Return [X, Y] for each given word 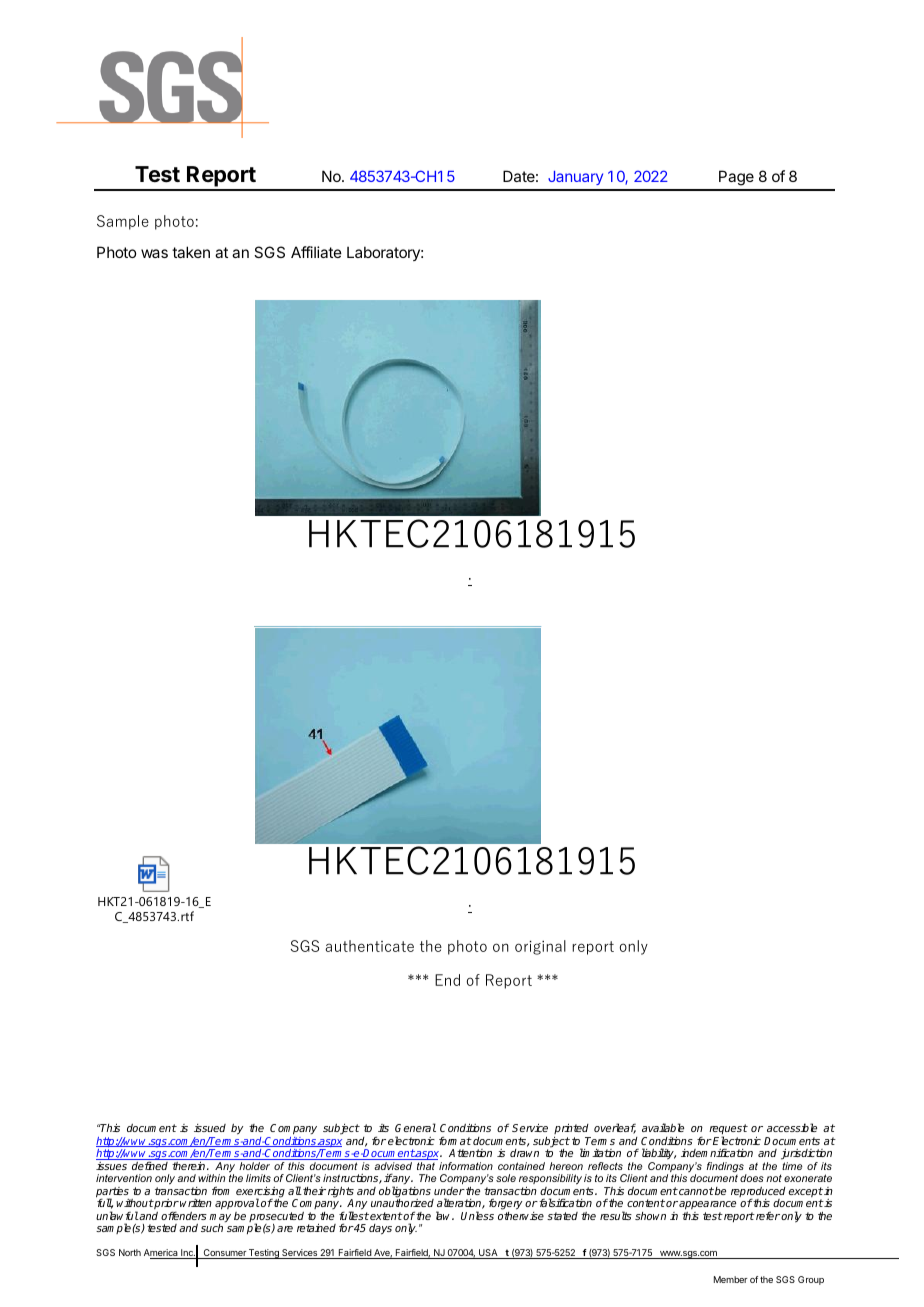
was [154, 253]
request [728, 1130]
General [415, 1127]
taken [191, 252]
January [575, 178]
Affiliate [316, 252]
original [540, 947]
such [212, 1228]
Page [736, 178]
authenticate [369, 946]
